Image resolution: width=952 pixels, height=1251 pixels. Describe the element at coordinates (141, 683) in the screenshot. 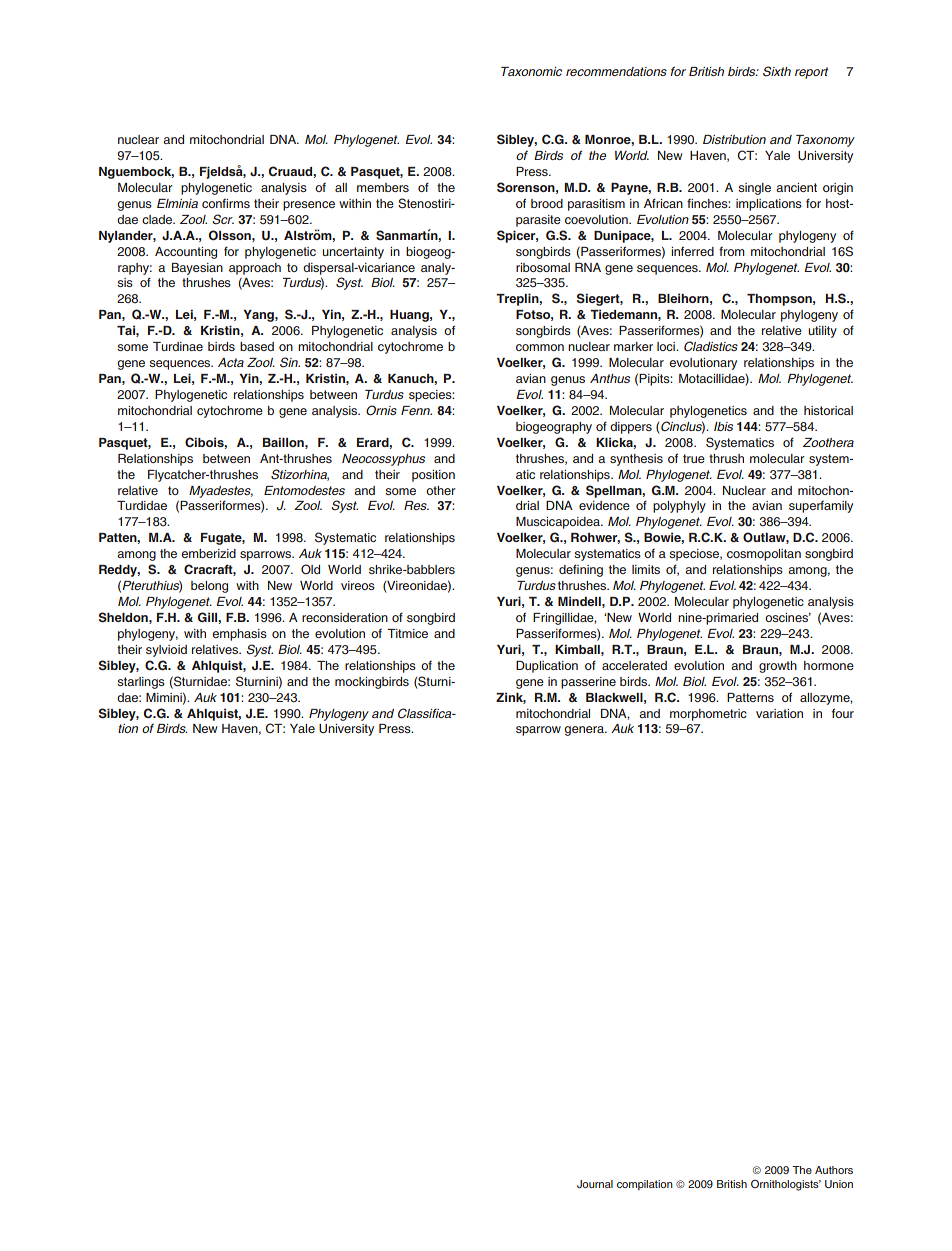

I see `starlings` at that location.
